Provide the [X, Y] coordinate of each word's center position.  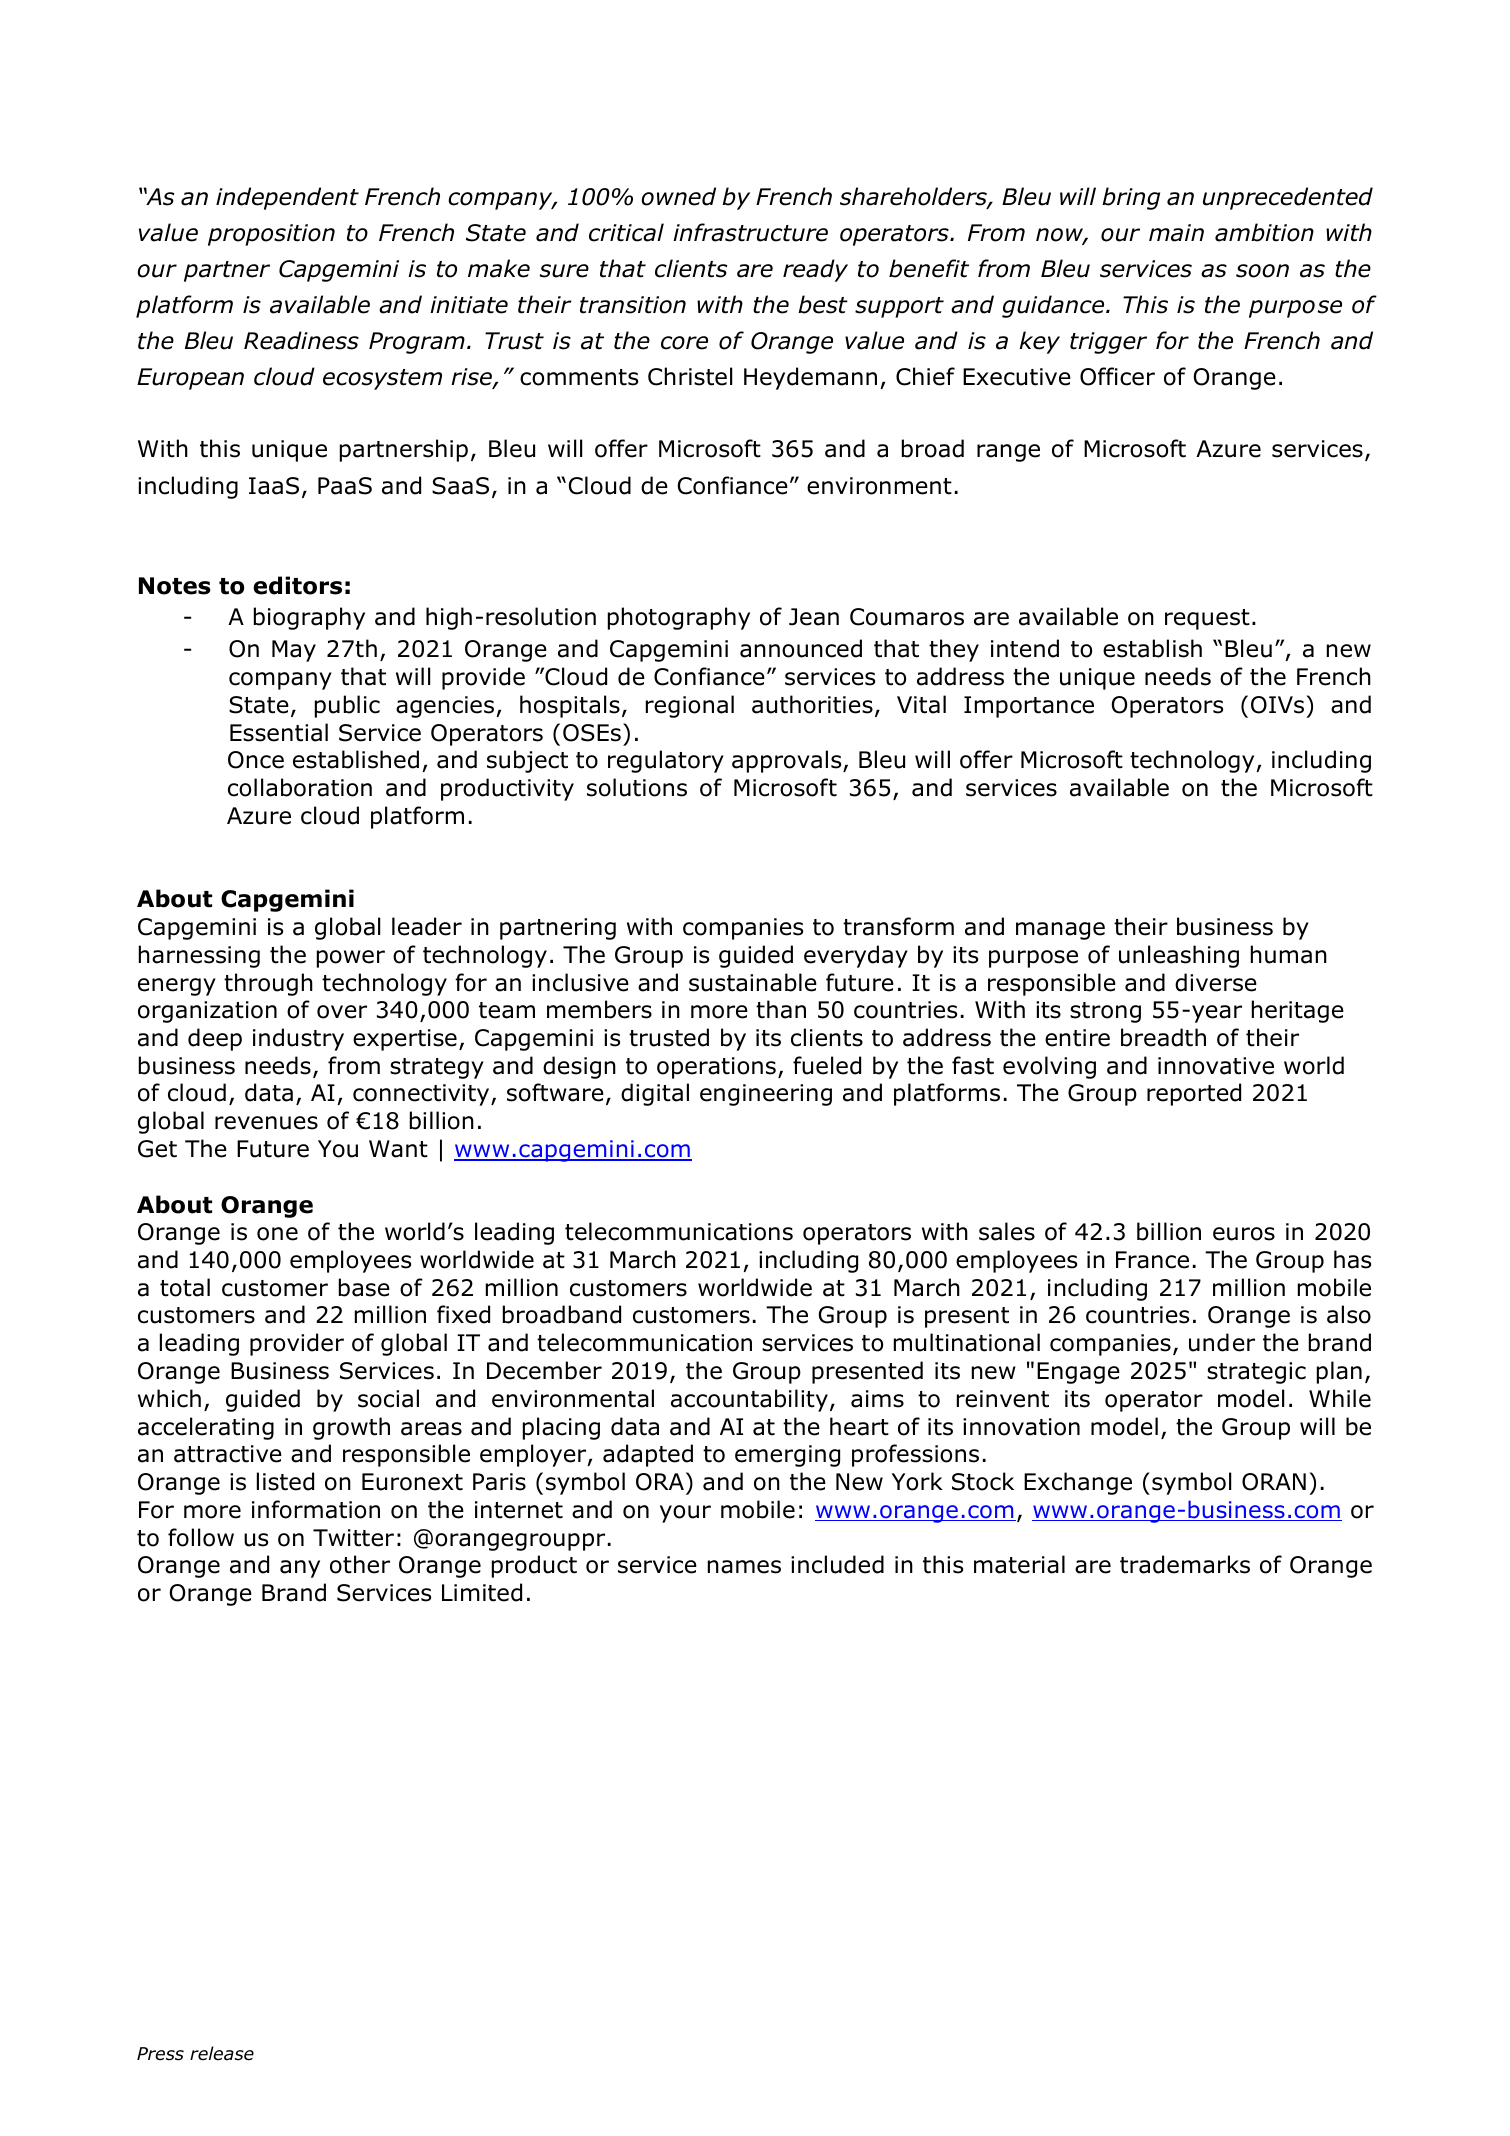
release [222, 2053]
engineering [766, 1095]
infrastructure [750, 232]
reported [1194, 1094]
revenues [266, 1123]
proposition [271, 235]
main [1176, 233]
